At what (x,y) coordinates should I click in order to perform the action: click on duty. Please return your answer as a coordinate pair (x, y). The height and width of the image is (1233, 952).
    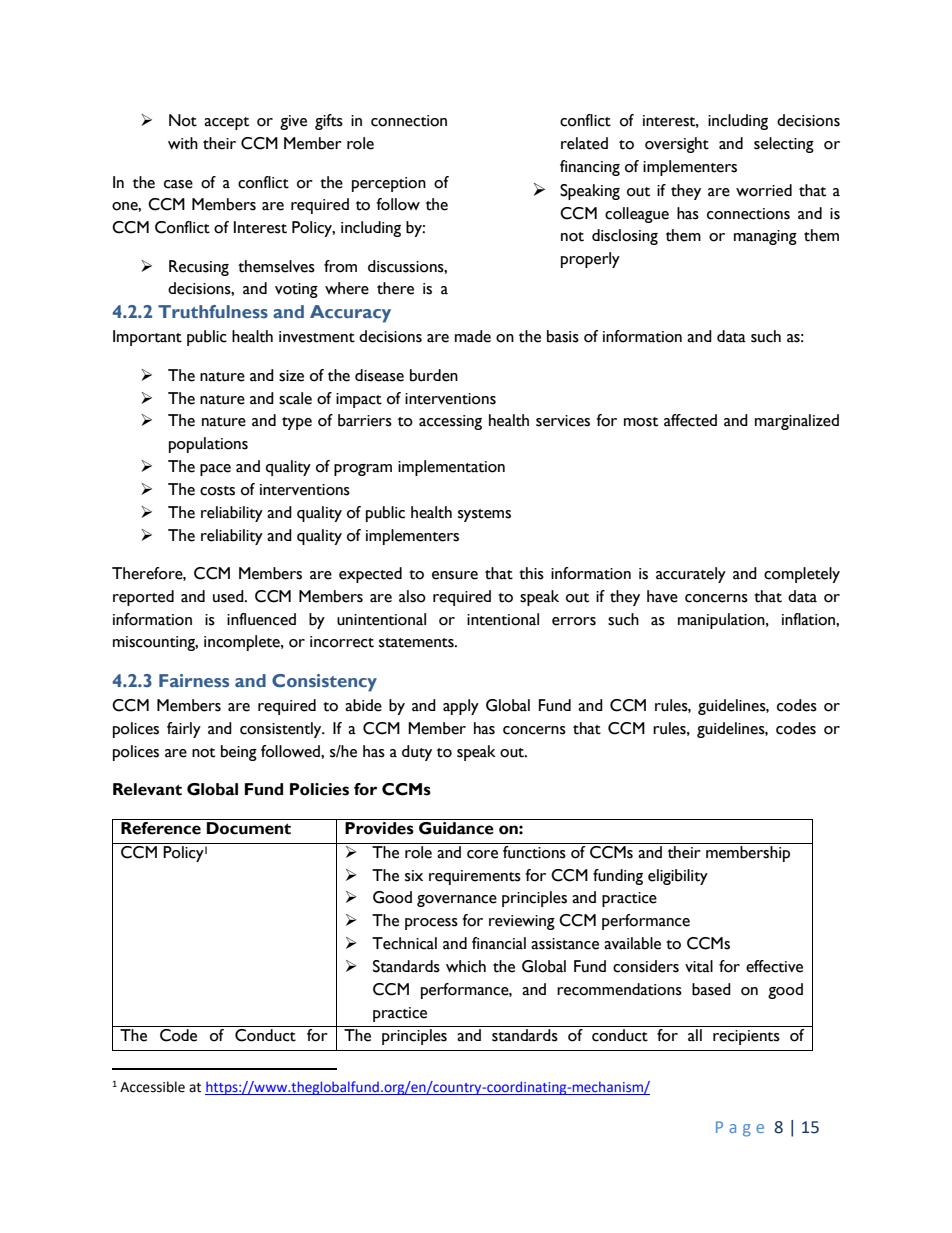
    Looking at the image, I should click on (417, 753).
